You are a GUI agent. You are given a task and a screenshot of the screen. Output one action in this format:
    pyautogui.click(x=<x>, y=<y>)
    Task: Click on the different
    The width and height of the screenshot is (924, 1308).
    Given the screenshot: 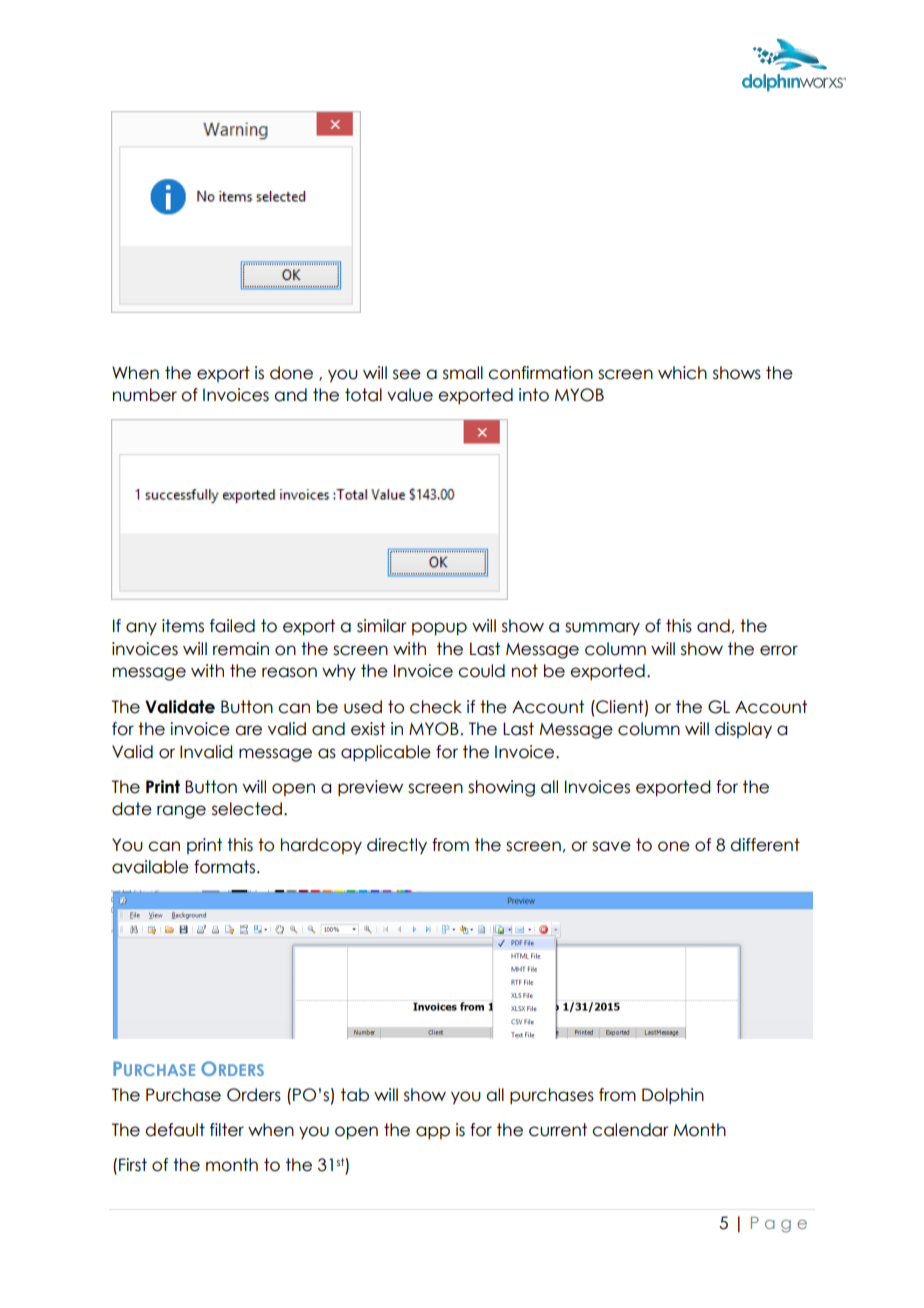 What is the action you would take?
    pyautogui.click(x=765, y=845)
